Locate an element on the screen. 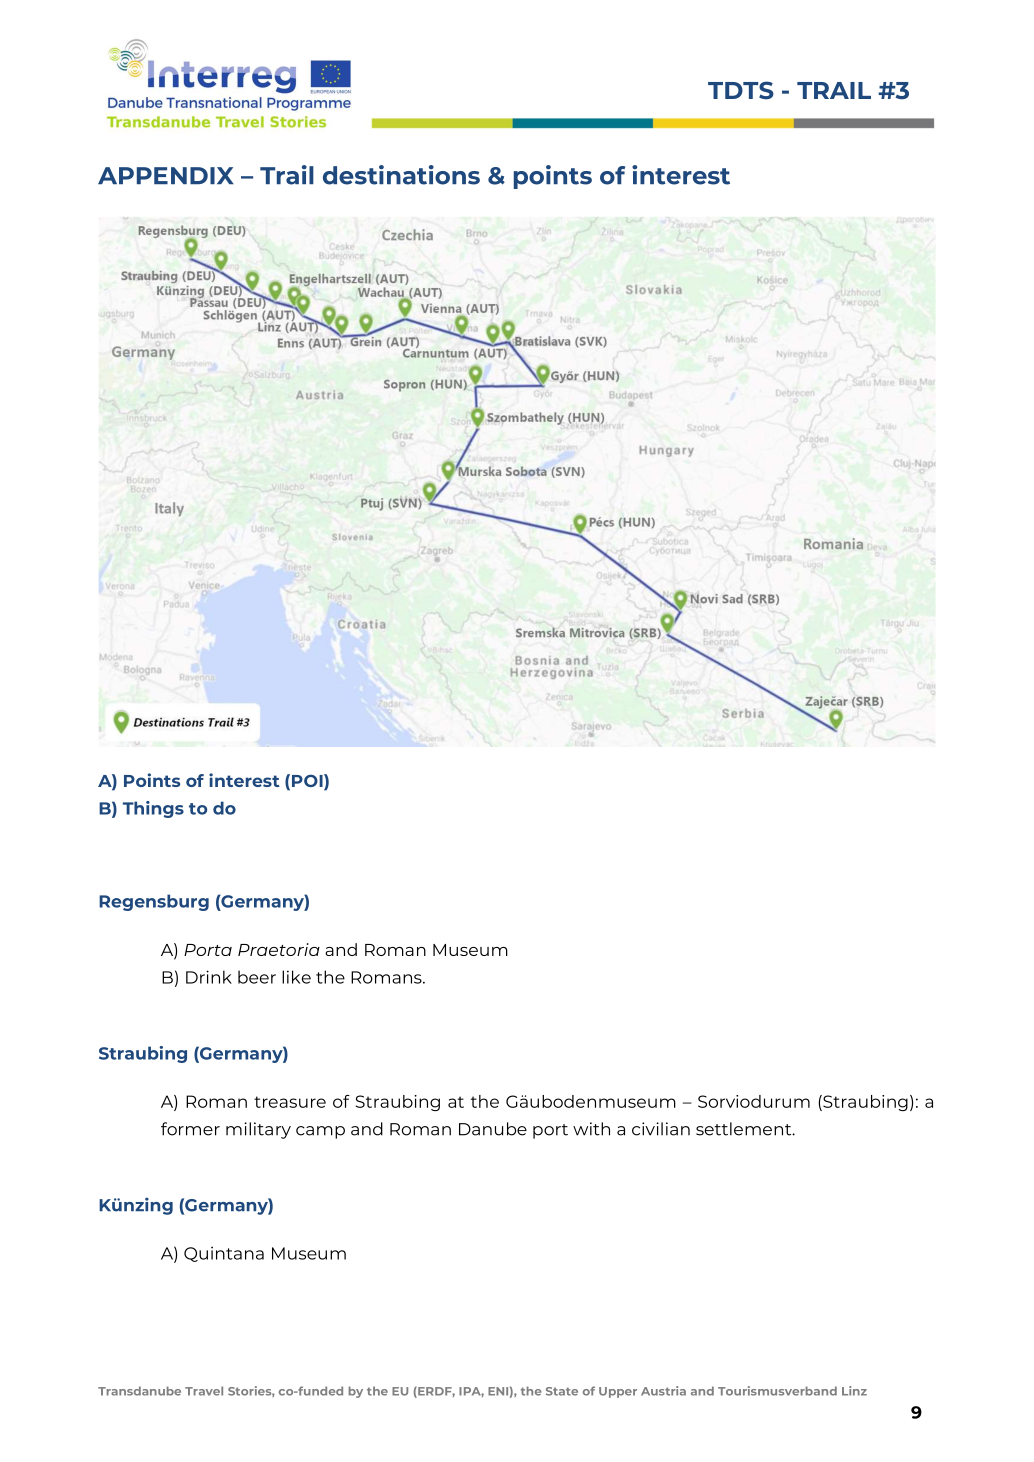 The height and width of the screenshot is (1462, 1034). Travel is located at coordinates (204, 1391).
